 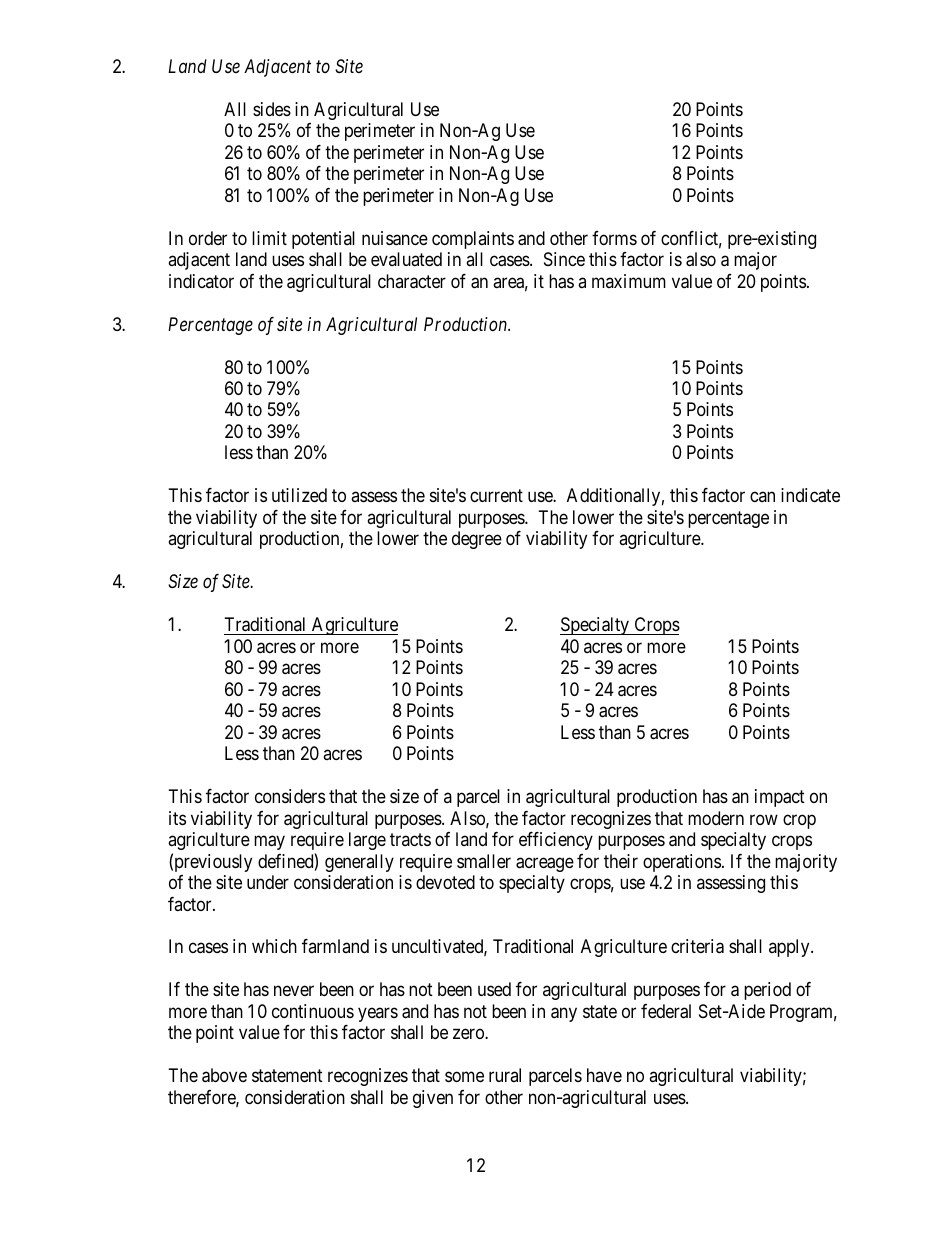 I want to click on complaints, so click(x=473, y=240).
